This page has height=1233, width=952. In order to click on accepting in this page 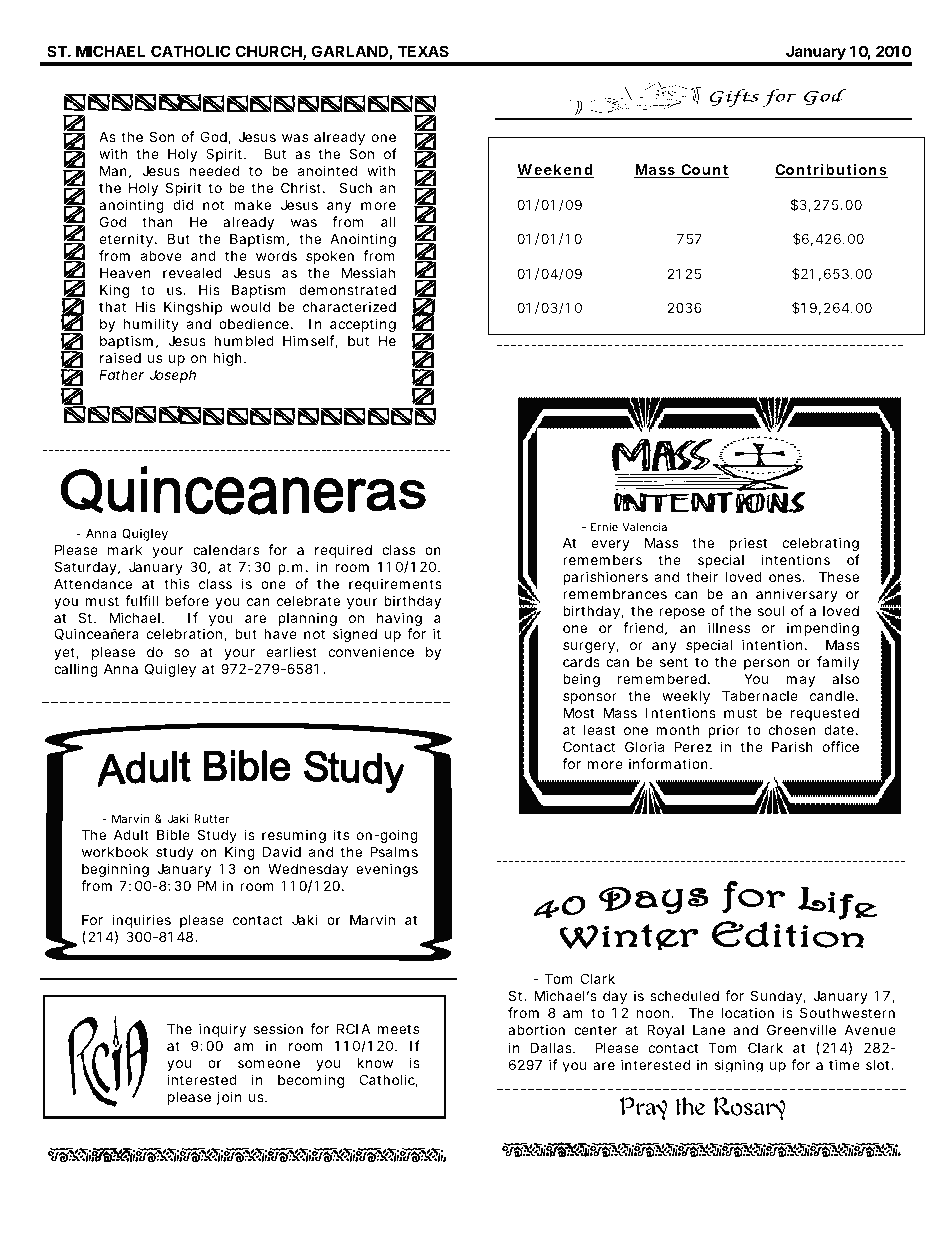, I will do `click(363, 325)`.
